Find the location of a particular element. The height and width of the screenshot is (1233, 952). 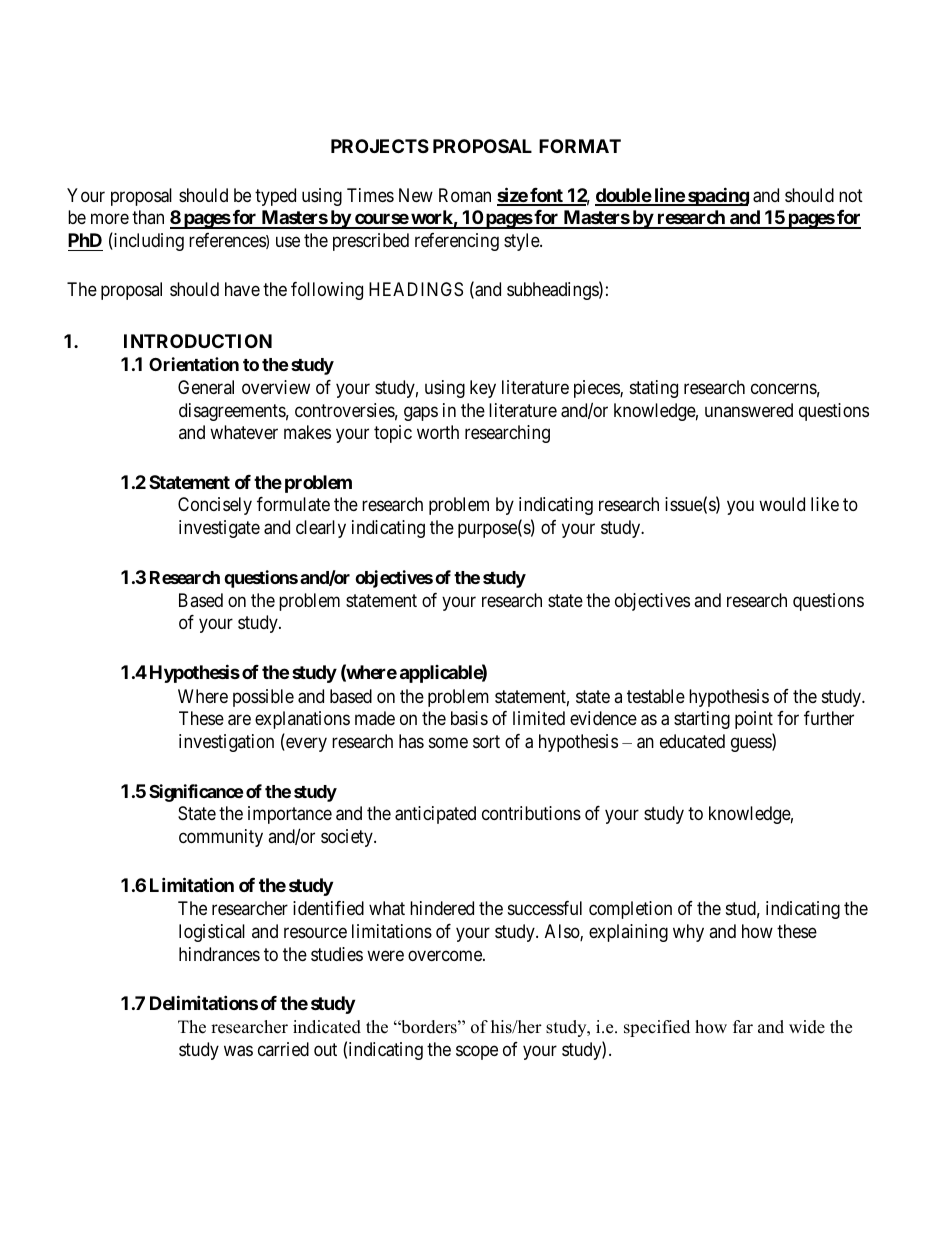

was is located at coordinates (238, 1051).
